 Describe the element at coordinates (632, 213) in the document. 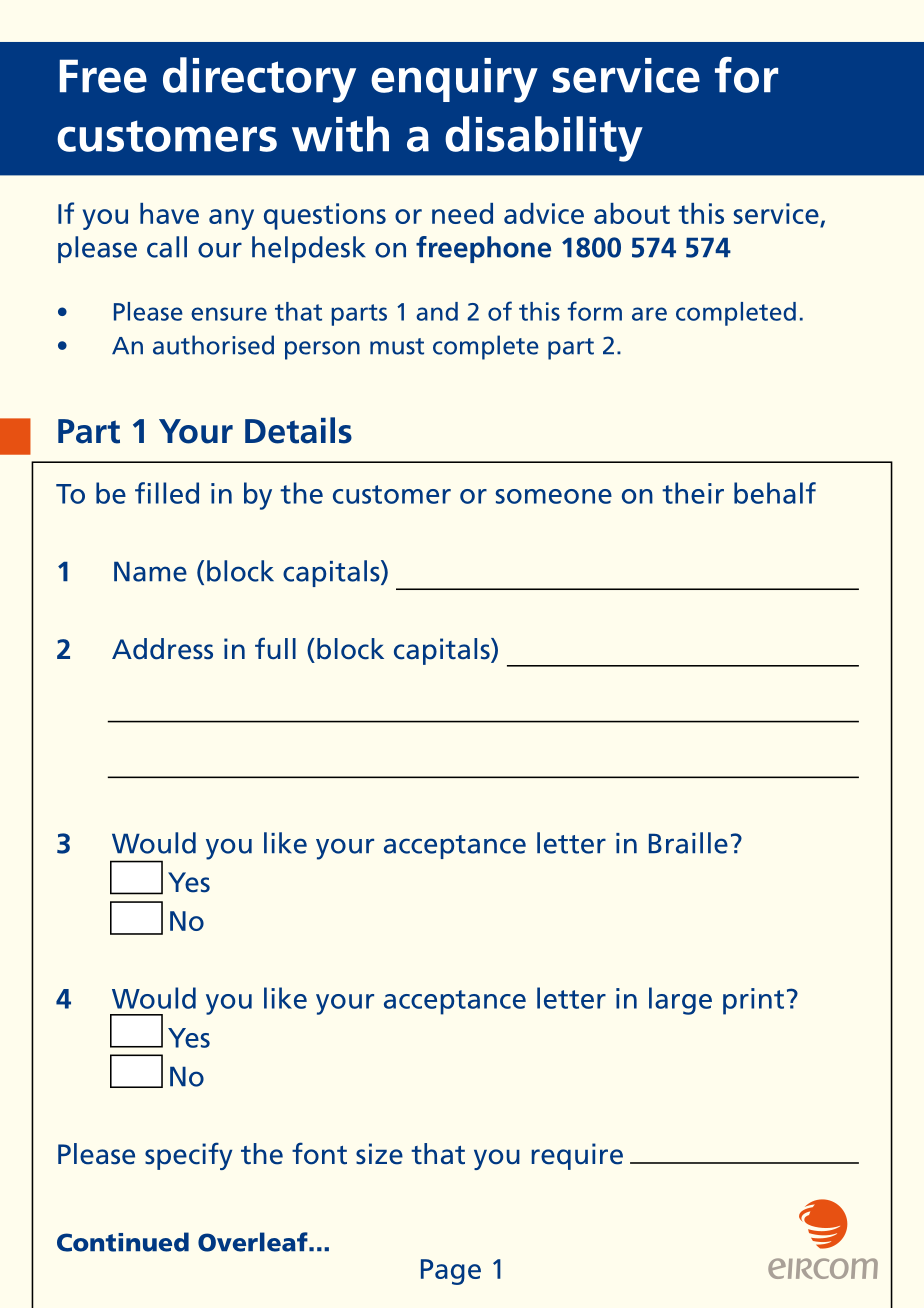

I see `about` at that location.
